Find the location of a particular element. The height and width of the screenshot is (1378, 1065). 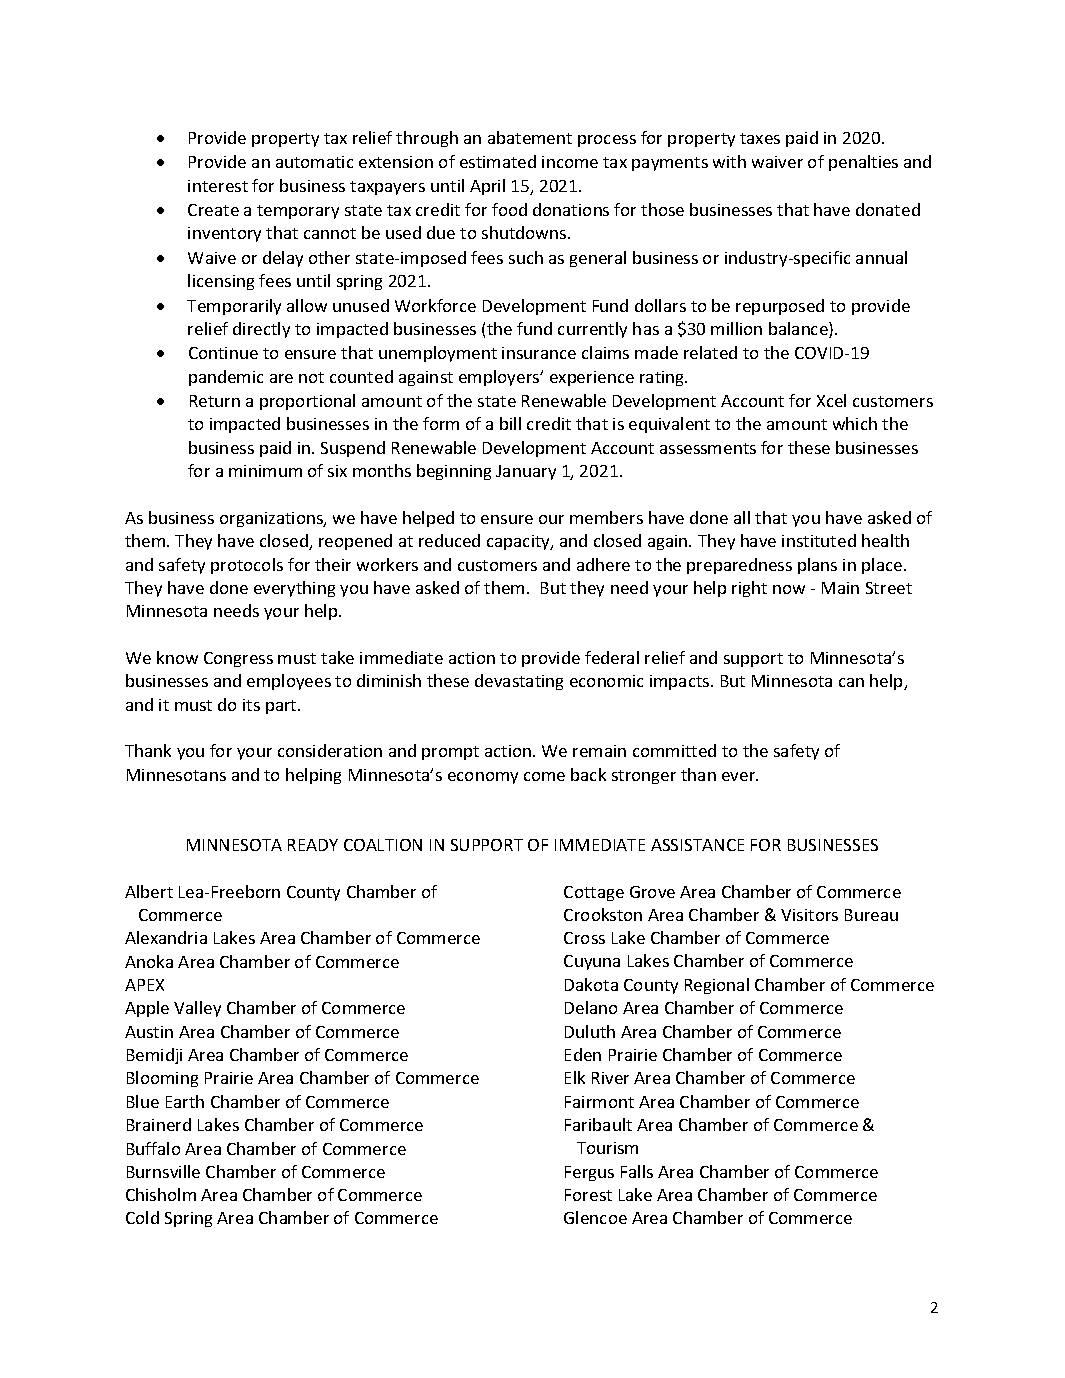

impacts is located at coordinates (681, 682).
